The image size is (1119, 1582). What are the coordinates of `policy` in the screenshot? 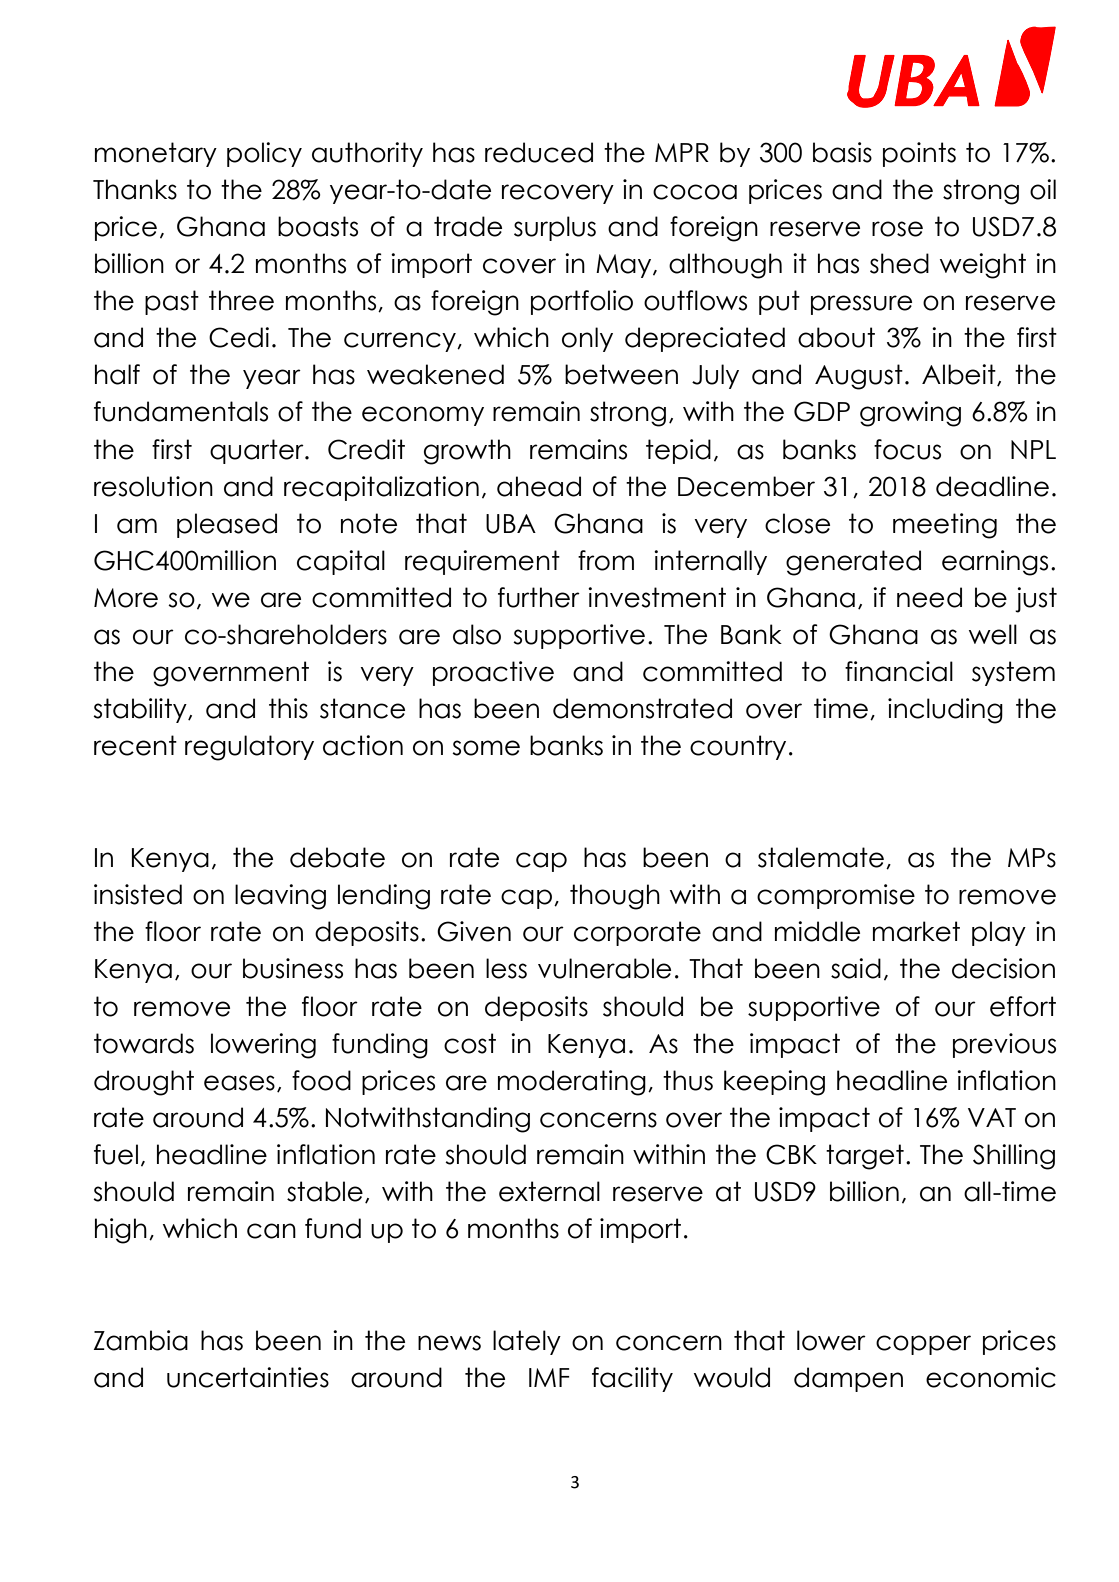 It's located at (264, 154).
